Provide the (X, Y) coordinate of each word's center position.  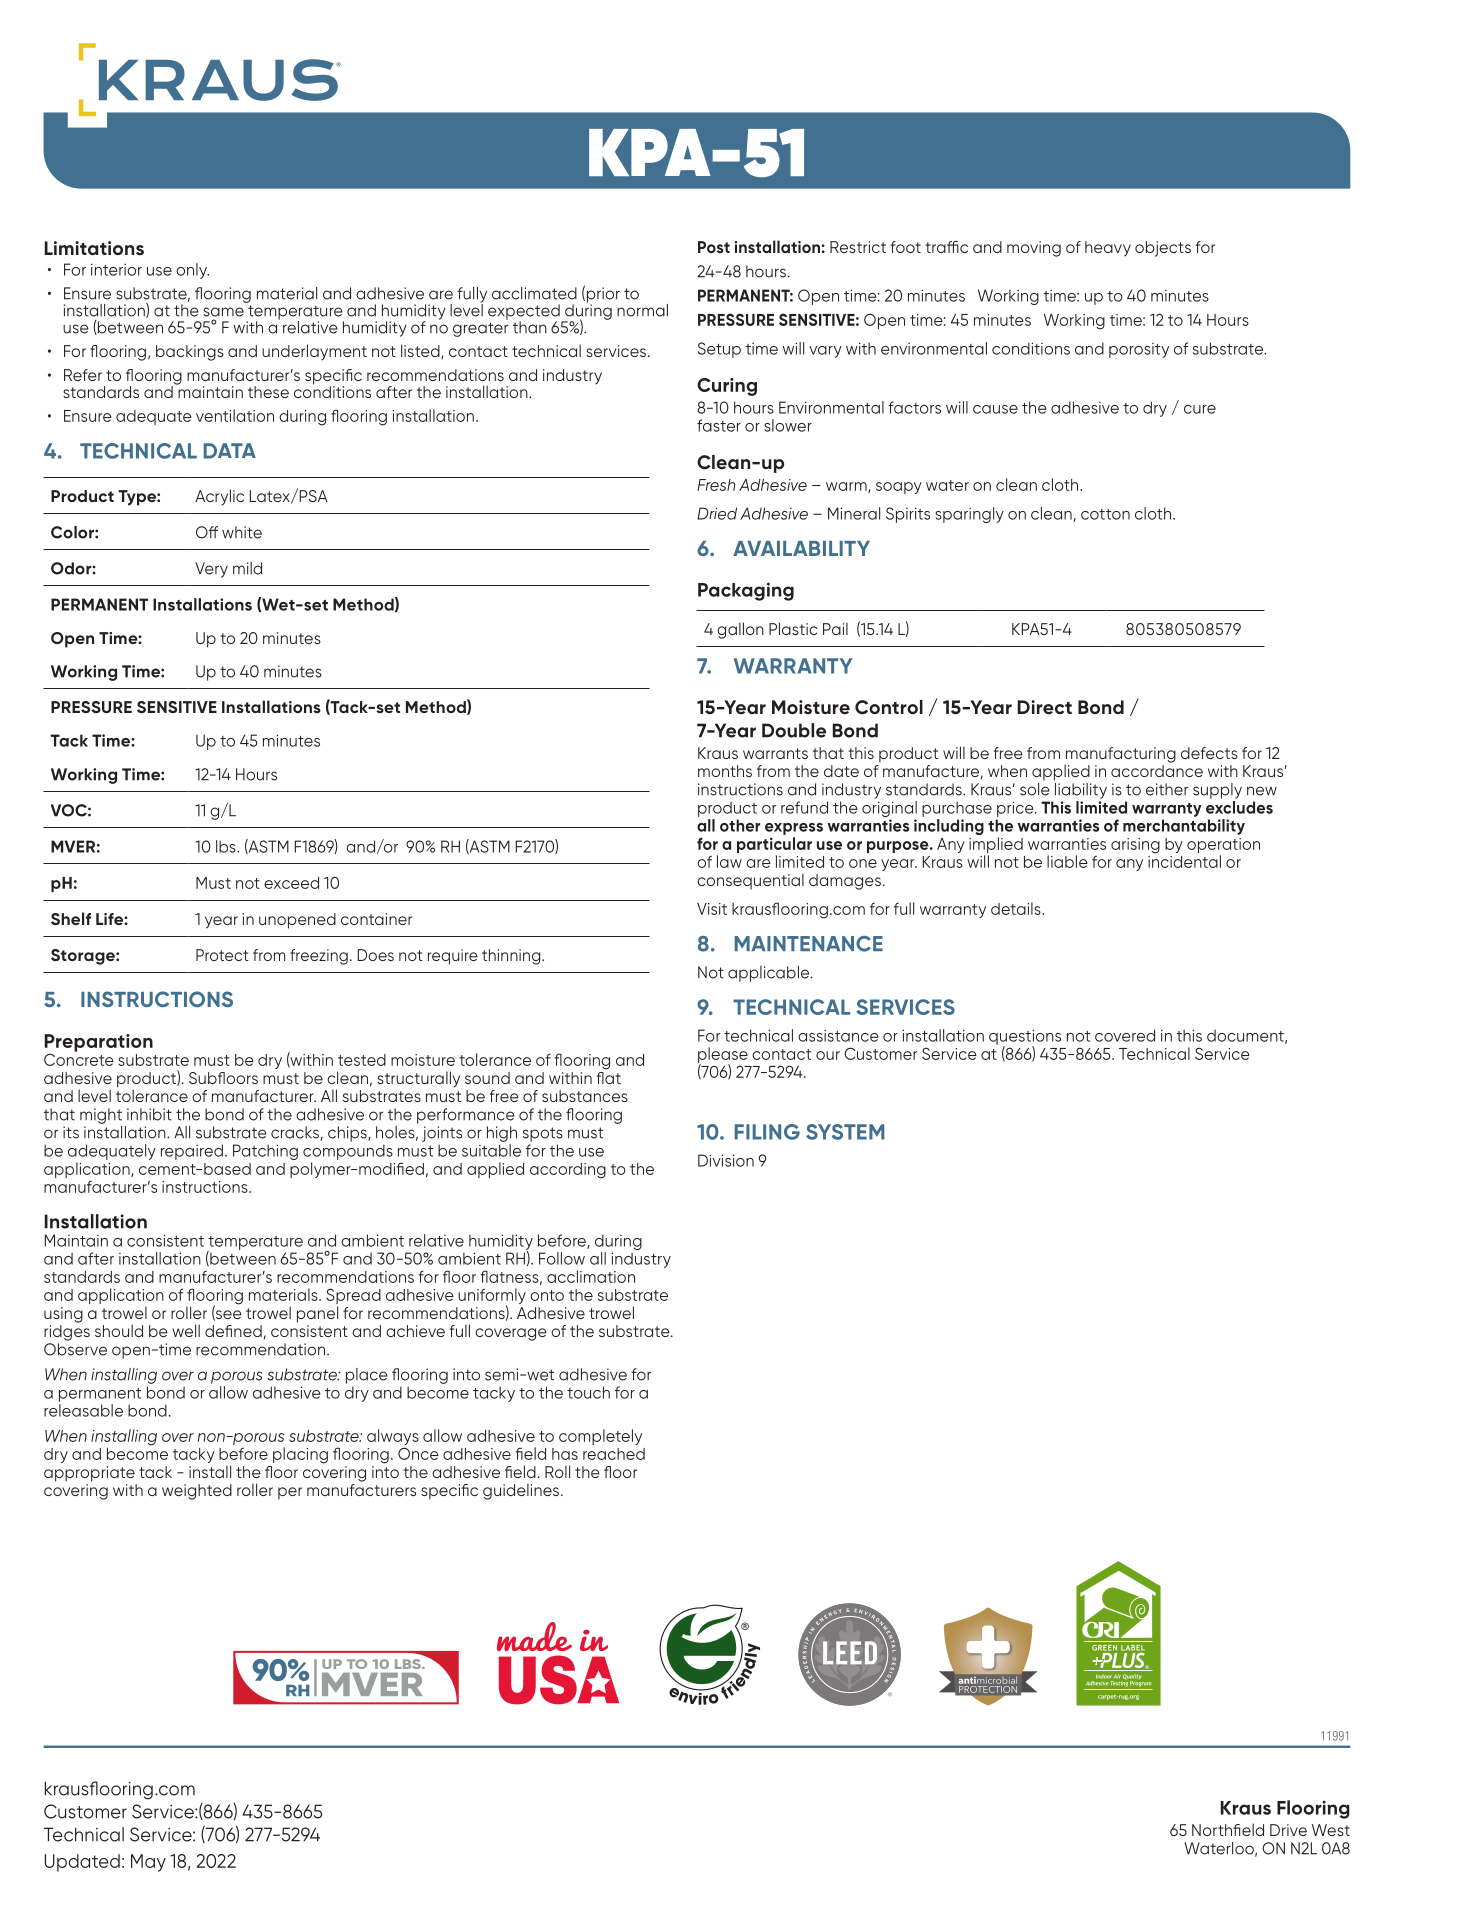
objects (1163, 249)
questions (1025, 1038)
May (148, 1863)
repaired (192, 1152)
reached (614, 1454)
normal (642, 310)
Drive (1288, 1830)
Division (726, 1160)
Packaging (746, 591)
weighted (197, 1492)
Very (211, 570)
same (223, 312)
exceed (291, 883)
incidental (1184, 860)
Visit (712, 909)
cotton (1105, 514)
